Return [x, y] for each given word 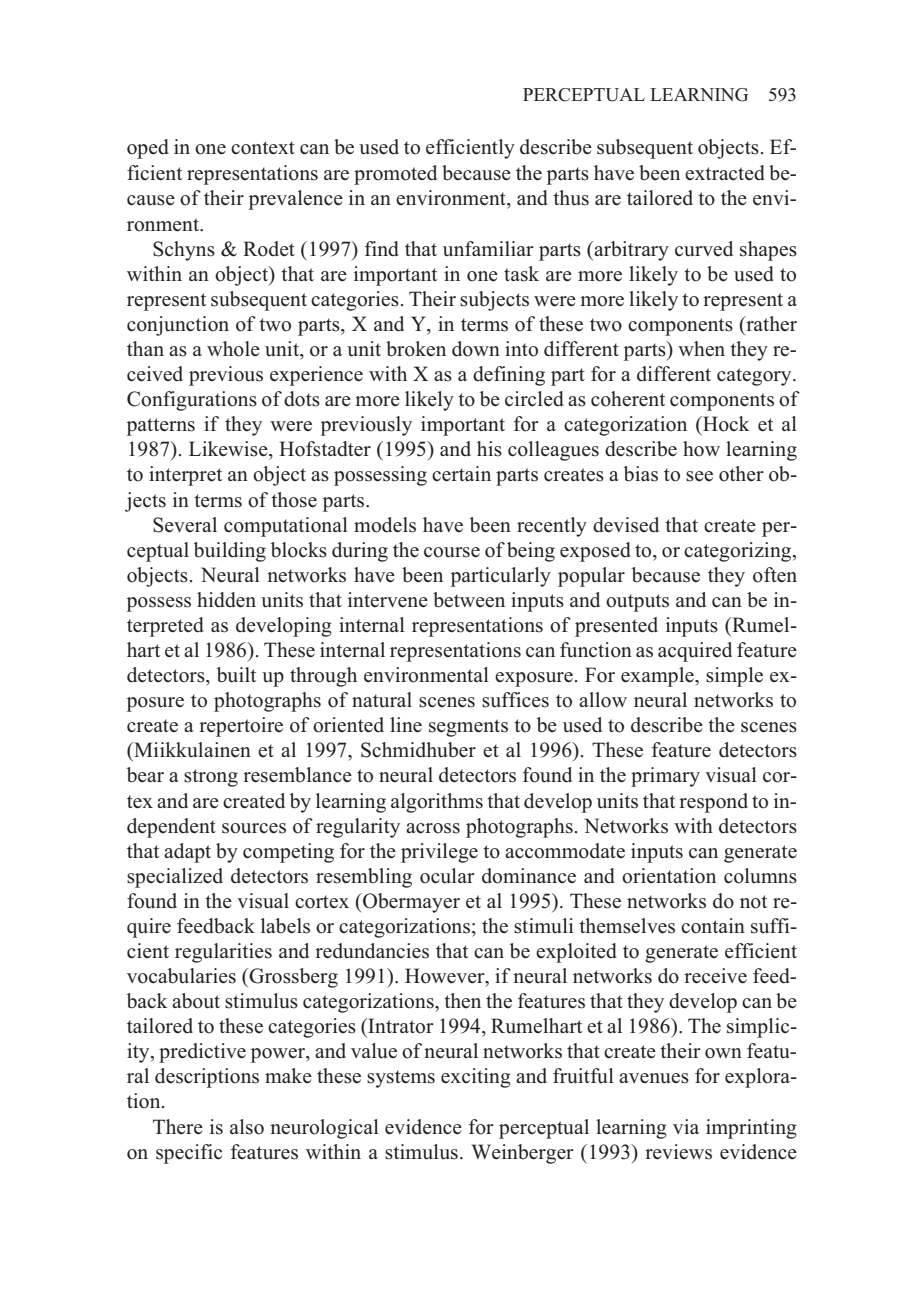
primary [665, 777]
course [452, 552]
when [701, 348]
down [476, 349]
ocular [447, 876]
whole [233, 349]
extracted [725, 173]
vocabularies [181, 976]
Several [185, 525]
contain [713, 926]
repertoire [241, 727]
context [263, 148]
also [247, 1127]
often [775, 575]
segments [468, 728]
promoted [395, 175]
